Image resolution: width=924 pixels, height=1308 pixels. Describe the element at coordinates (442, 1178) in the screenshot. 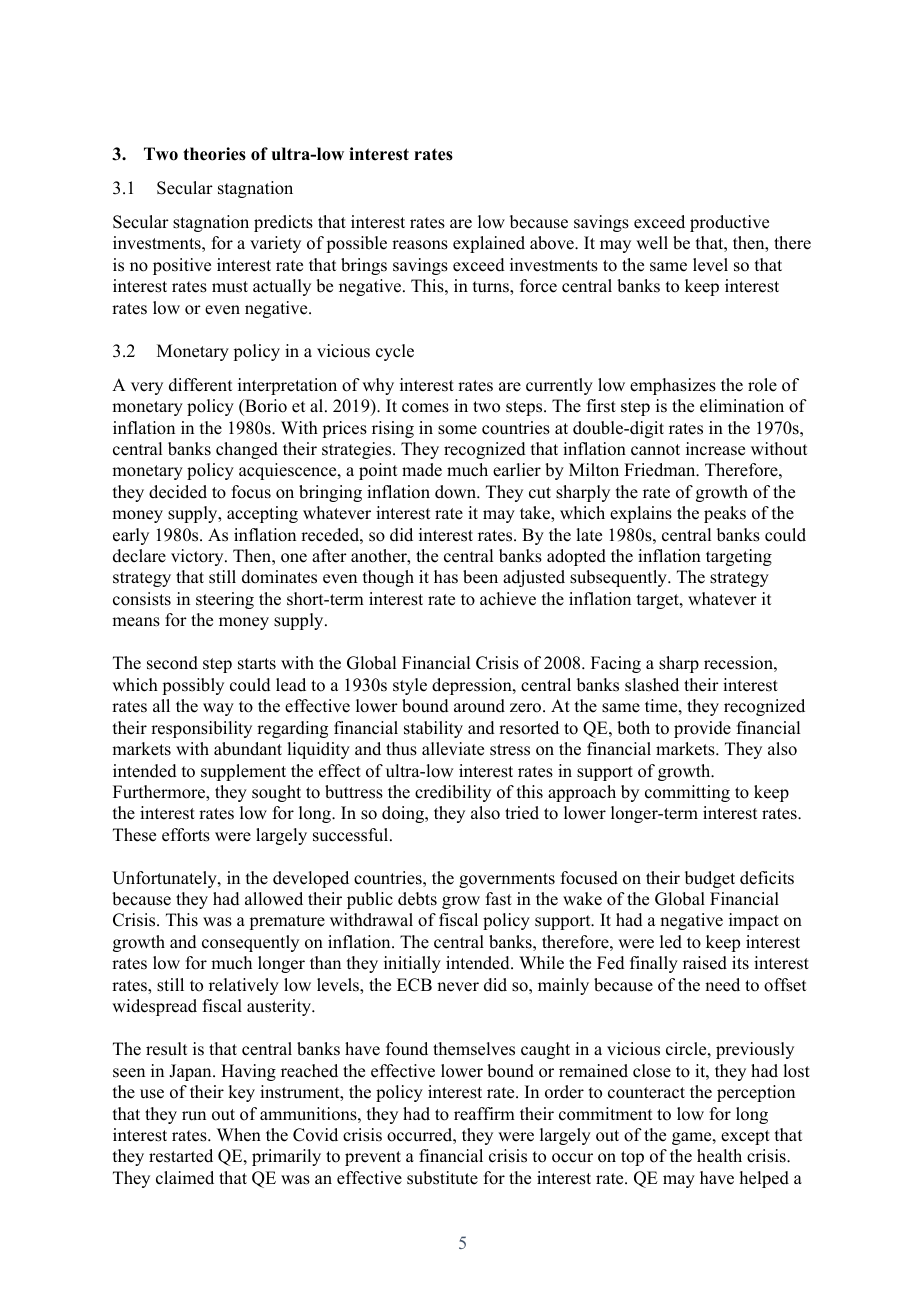

I see `substitute` at that location.
